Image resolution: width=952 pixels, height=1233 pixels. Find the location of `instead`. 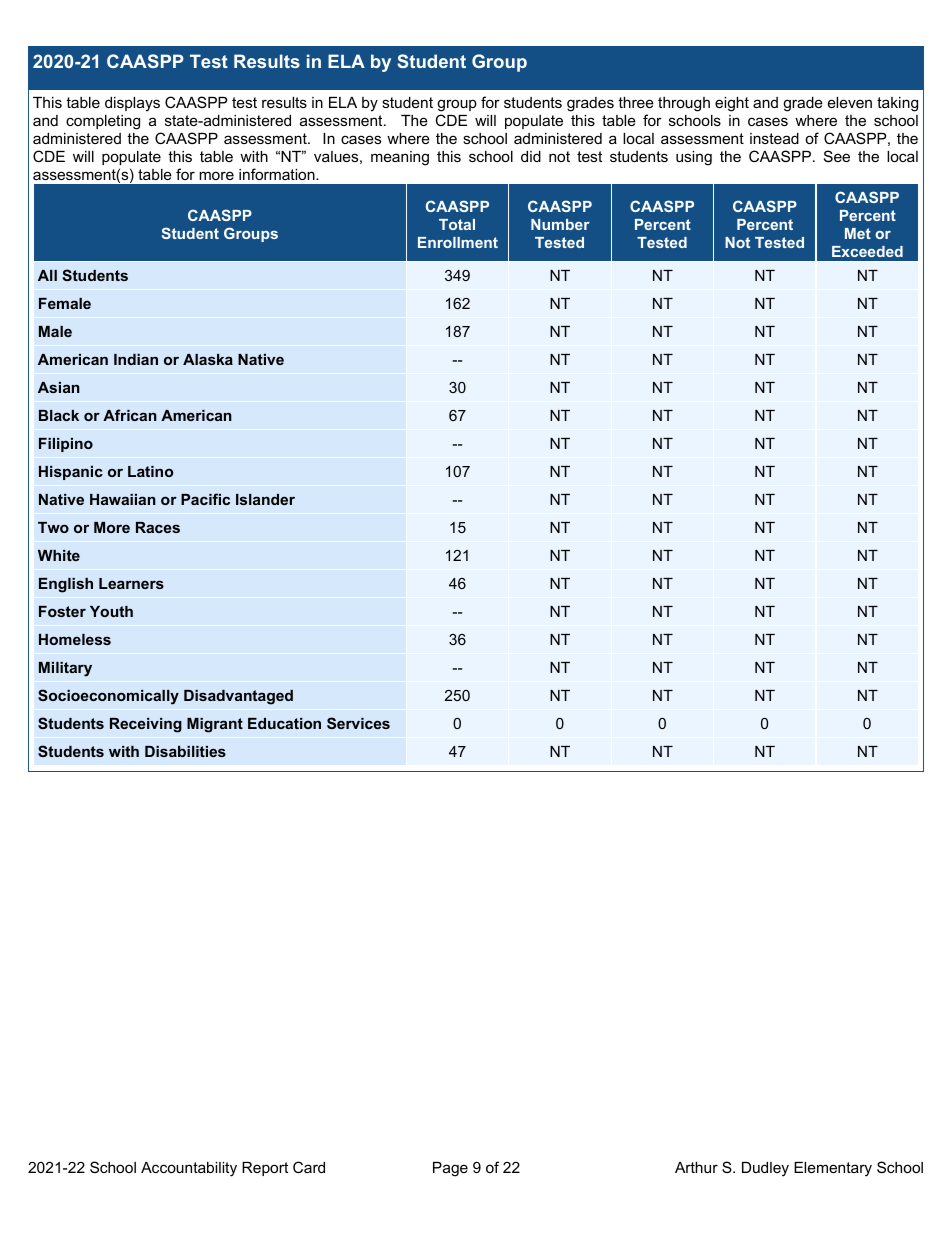

instead is located at coordinates (774, 138).
